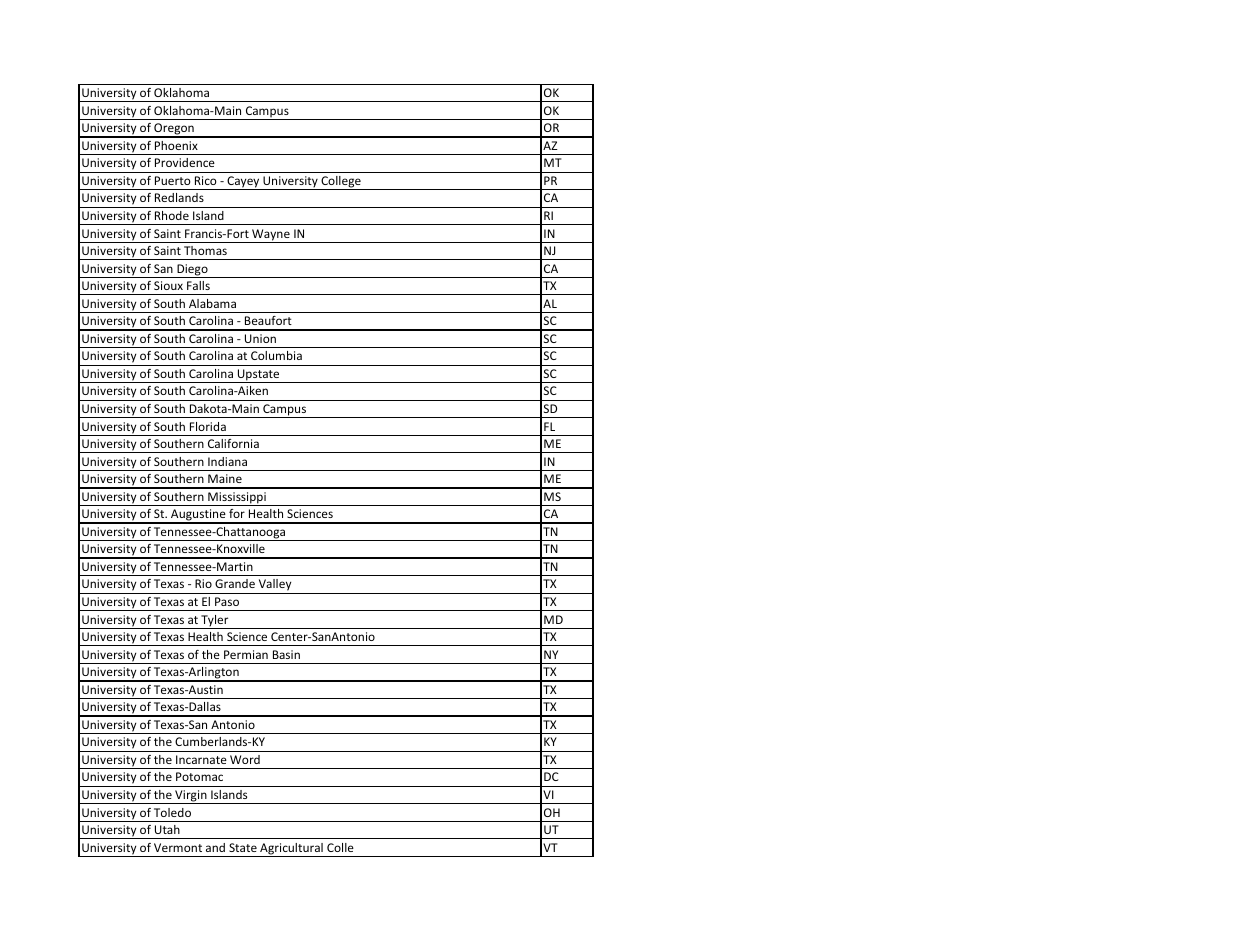  Describe the element at coordinates (198, 516) in the screenshot. I see `Augustine` at that location.
